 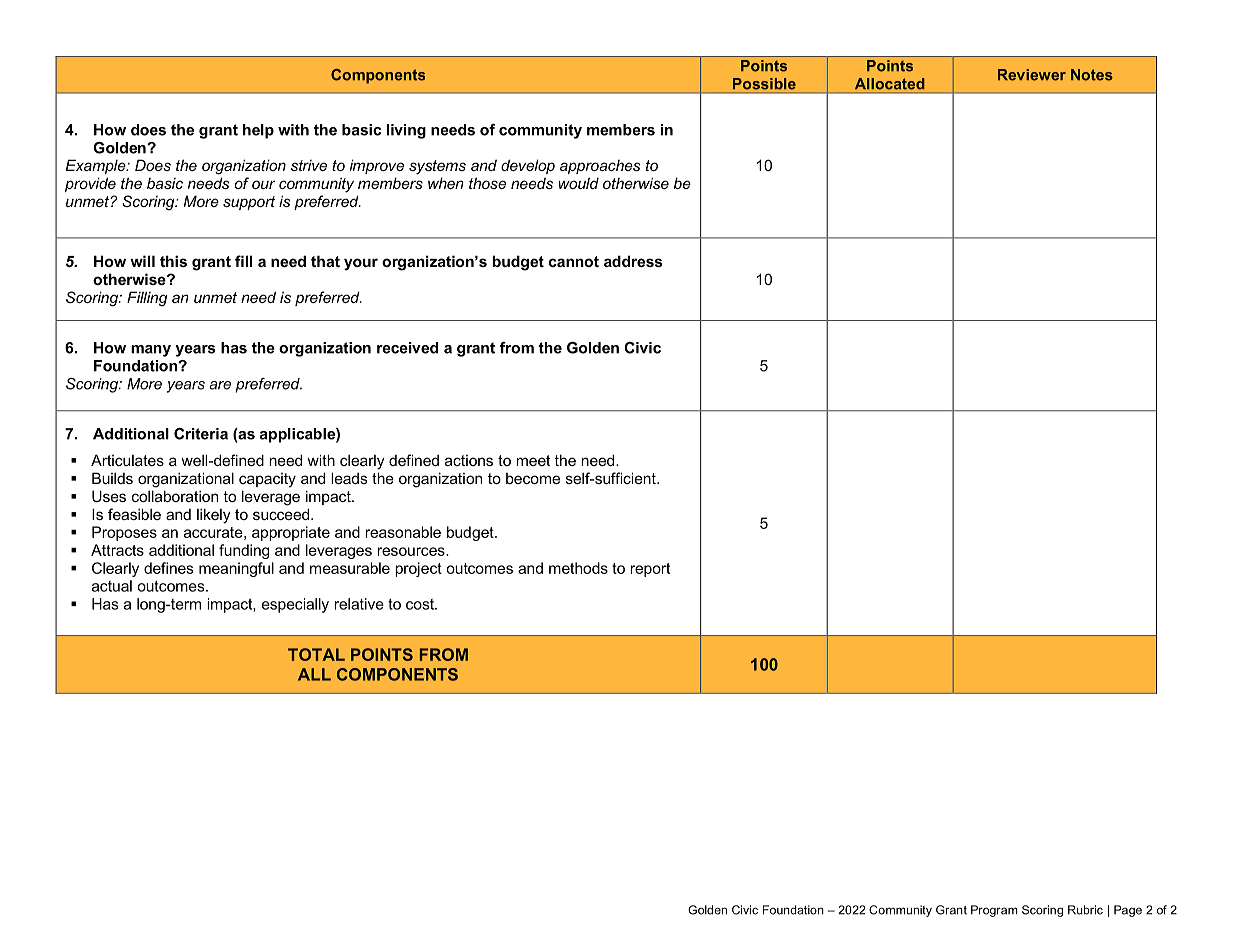 What do you see at coordinates (258, 131) in the screenshot?
I see `help` at bounding box center [258, 131].
